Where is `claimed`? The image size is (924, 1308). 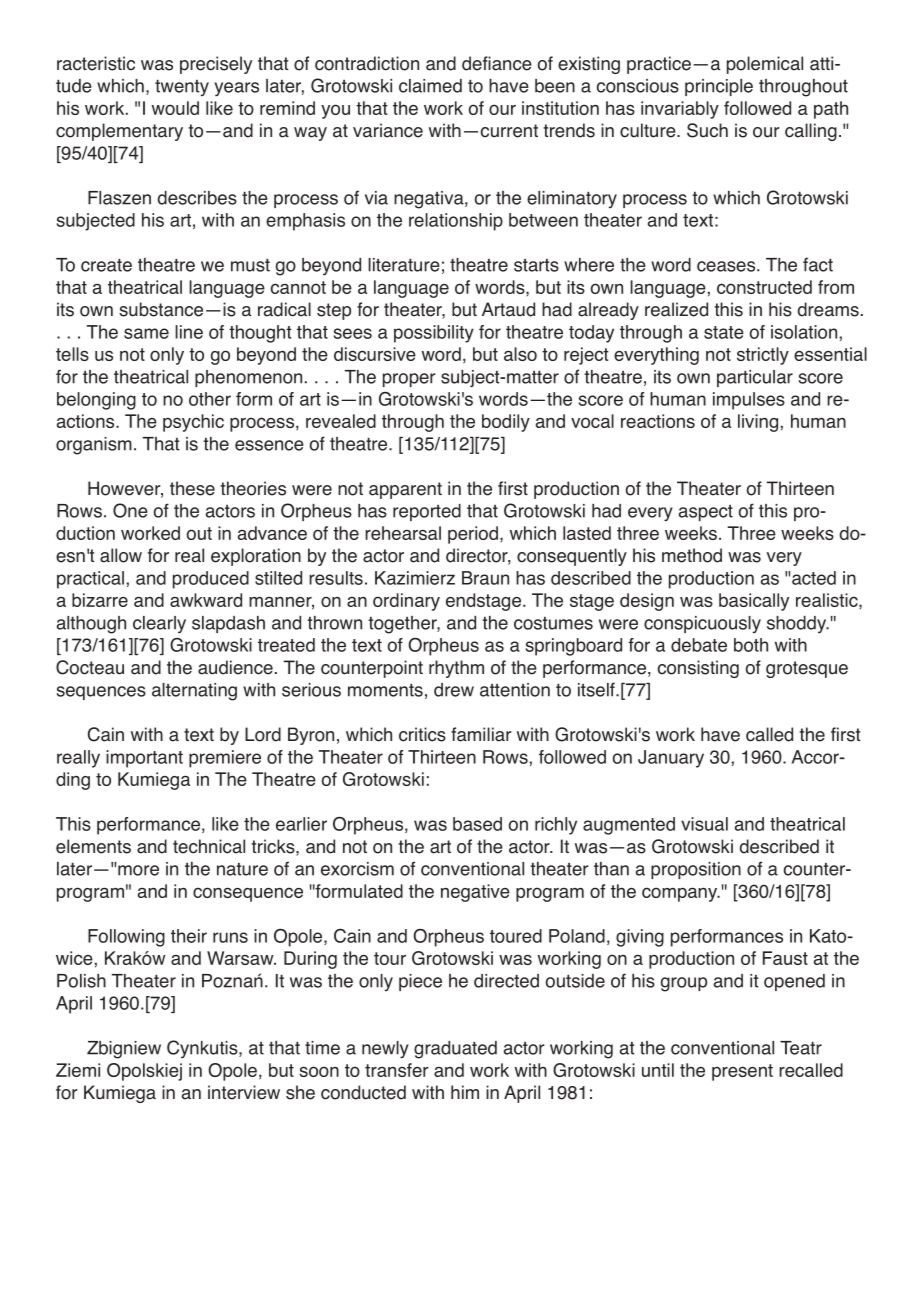
claimed is located at coordinates (430, 86).
